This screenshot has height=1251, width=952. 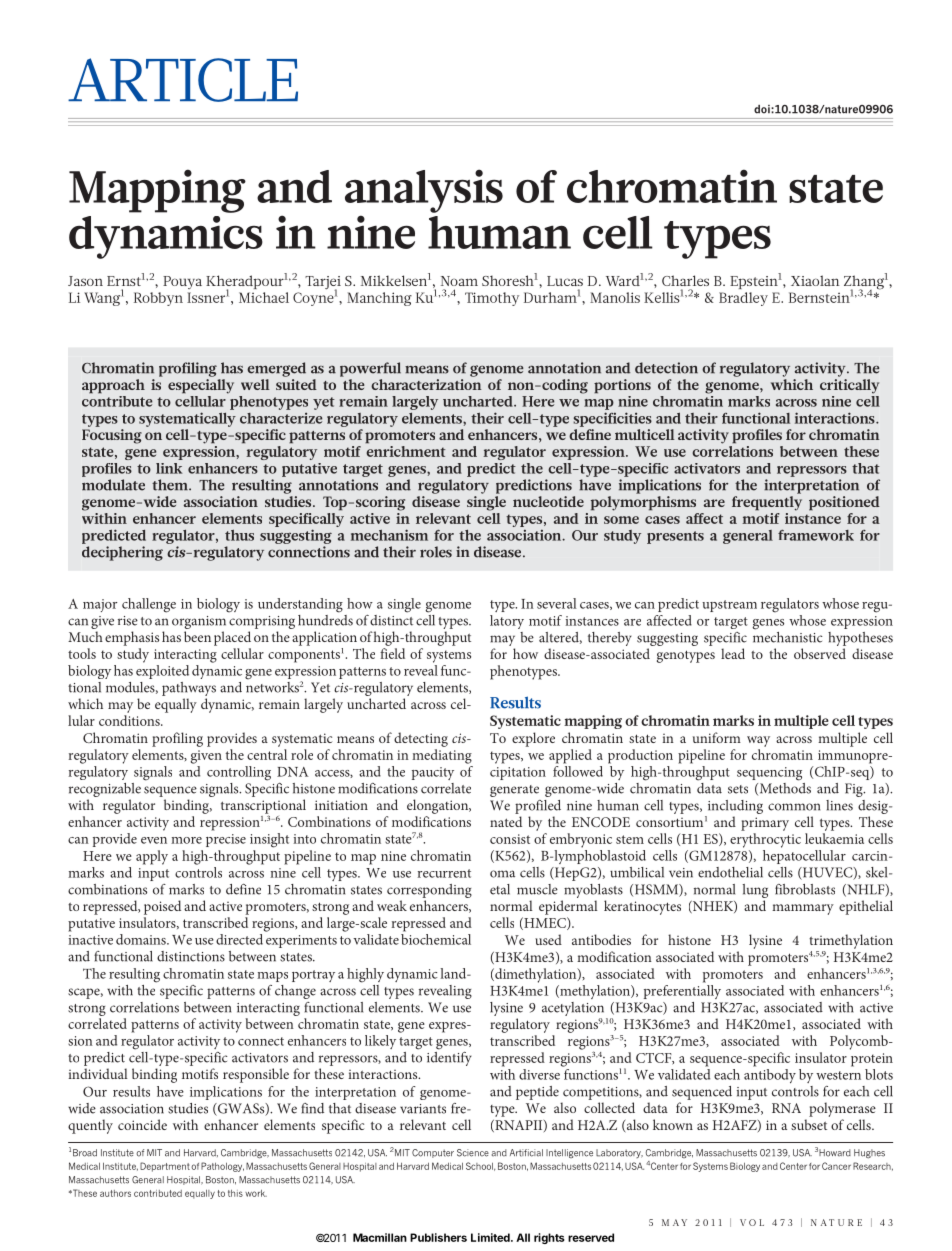 What do you see at coordinates (392, 653) in the screenshot?
I see `field` at bounding box center [392, 653].
